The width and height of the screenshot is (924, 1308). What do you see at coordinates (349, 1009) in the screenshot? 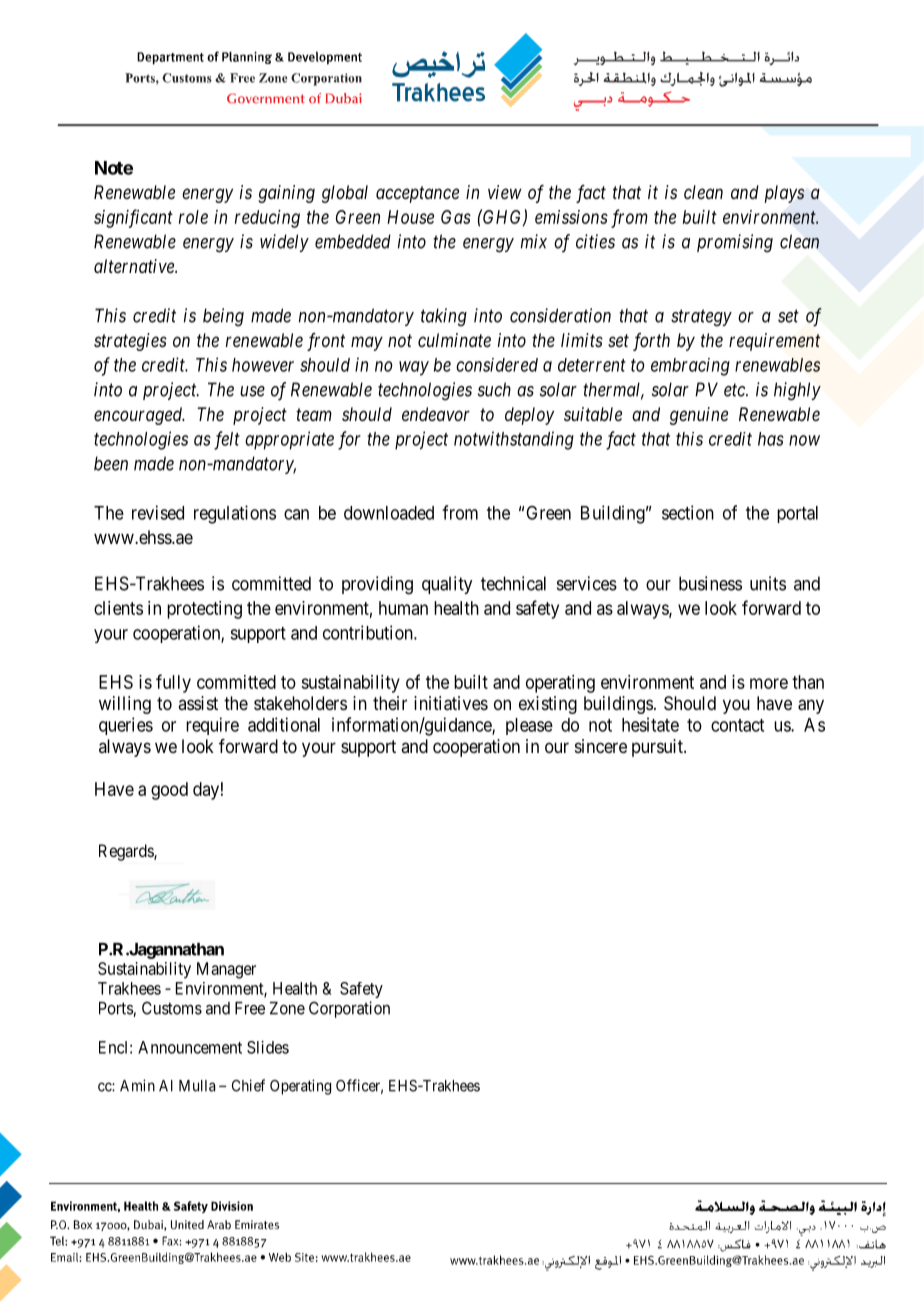
I see `Corporation` at bounding box center [349, 1009].
